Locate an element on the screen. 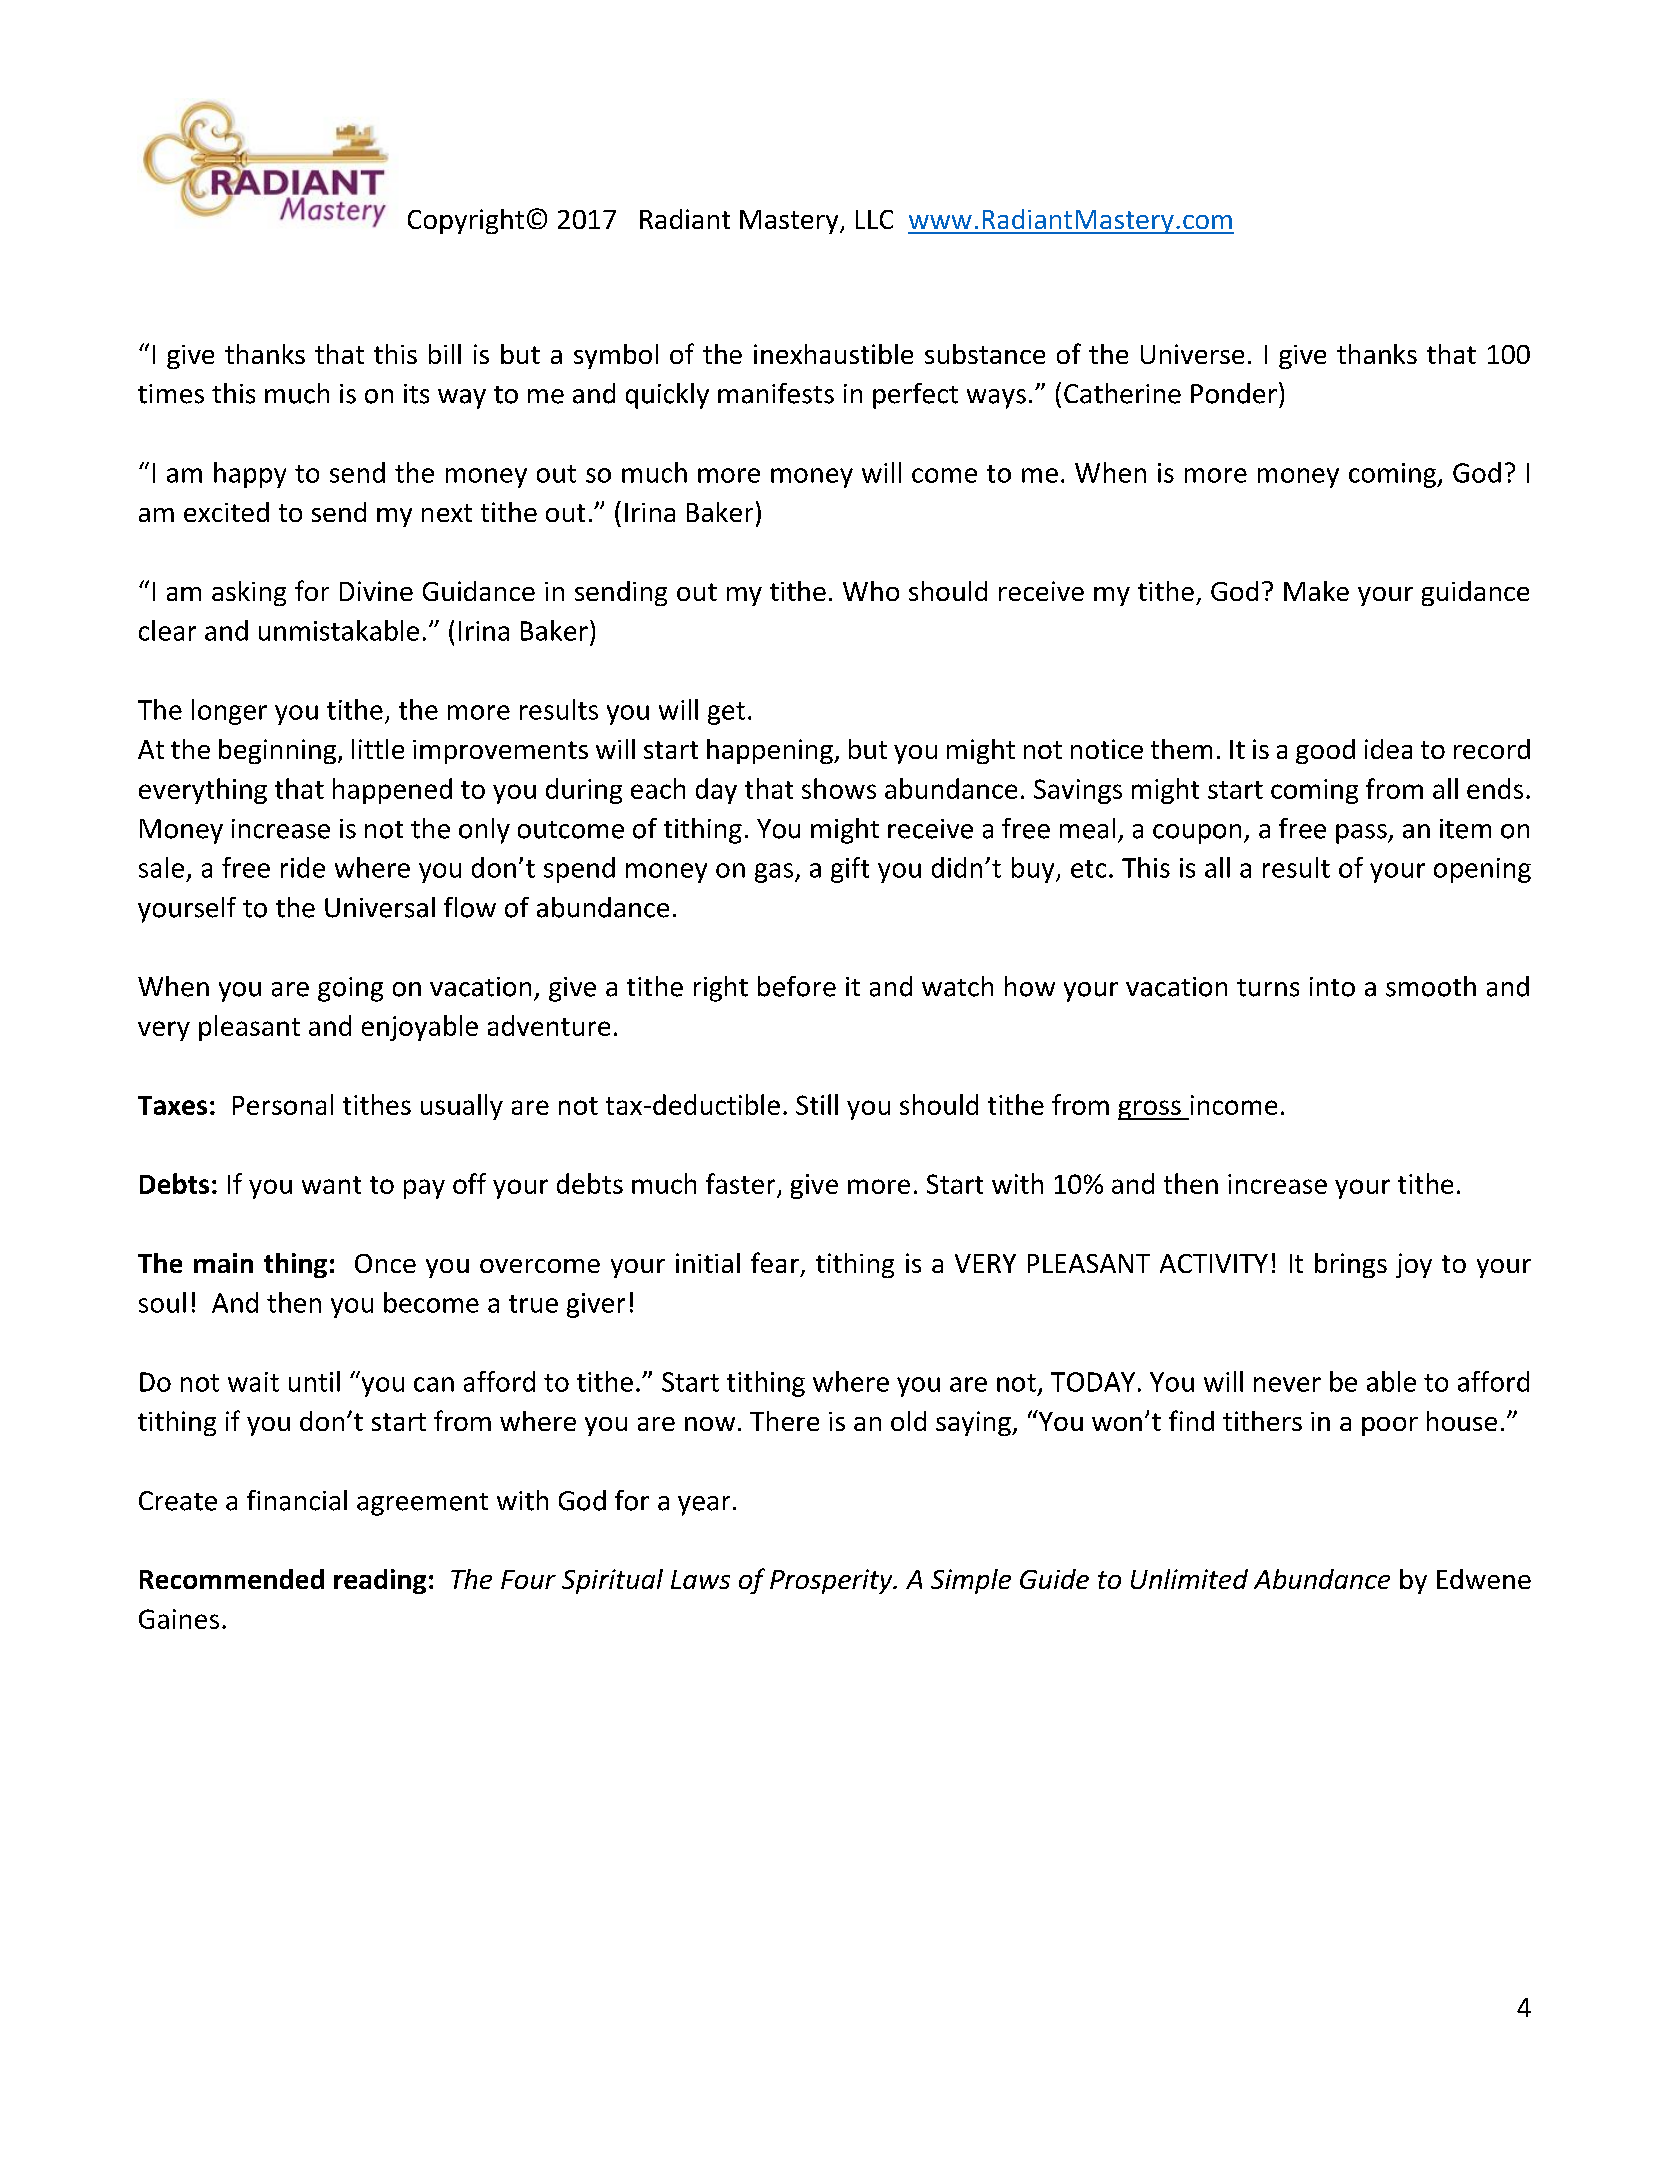 Image resolution: width=1669 pixels, height=2160 pixels. get is located at coordinates (726, 713).
